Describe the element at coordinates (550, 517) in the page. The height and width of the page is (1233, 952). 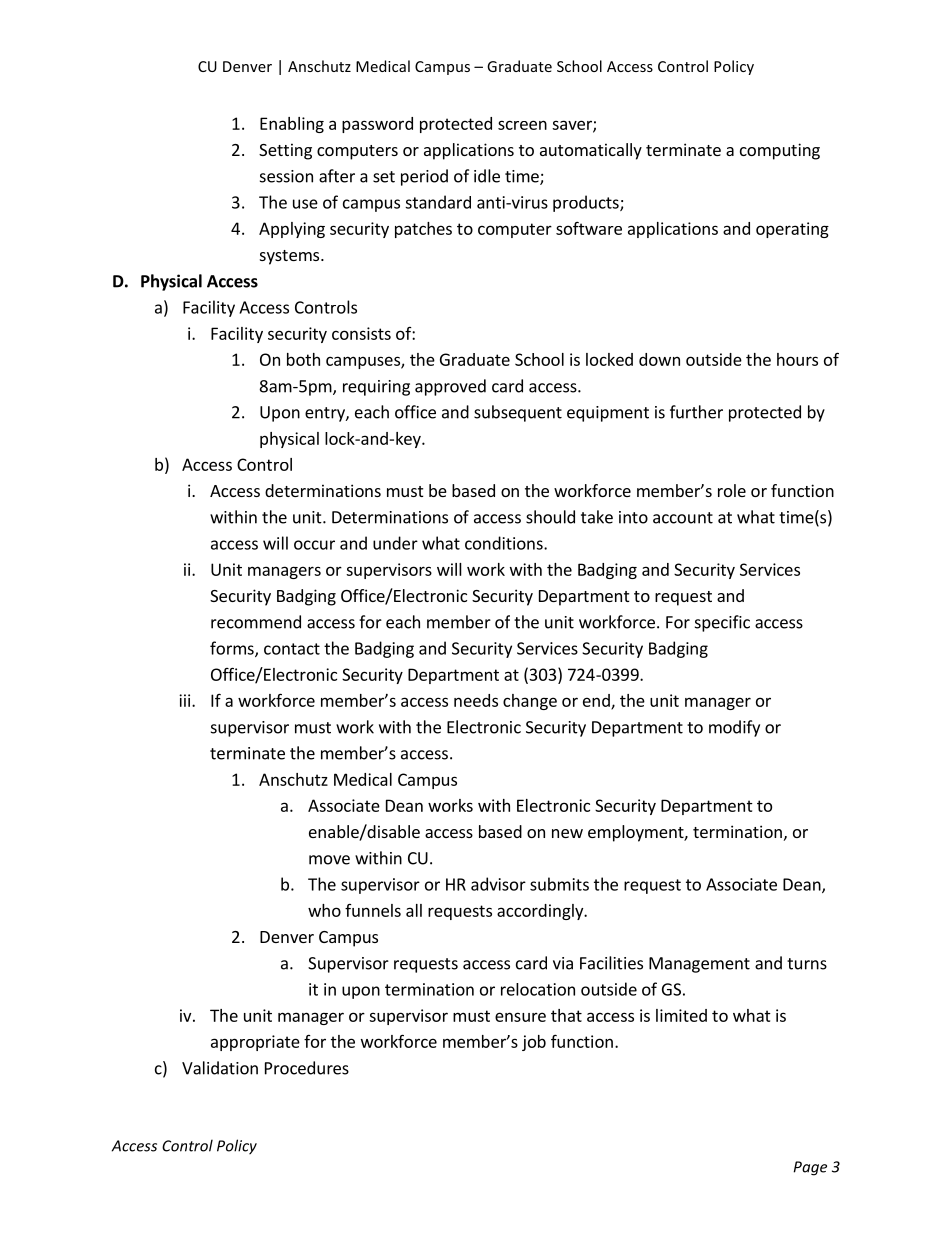
I see `should` at that location.
